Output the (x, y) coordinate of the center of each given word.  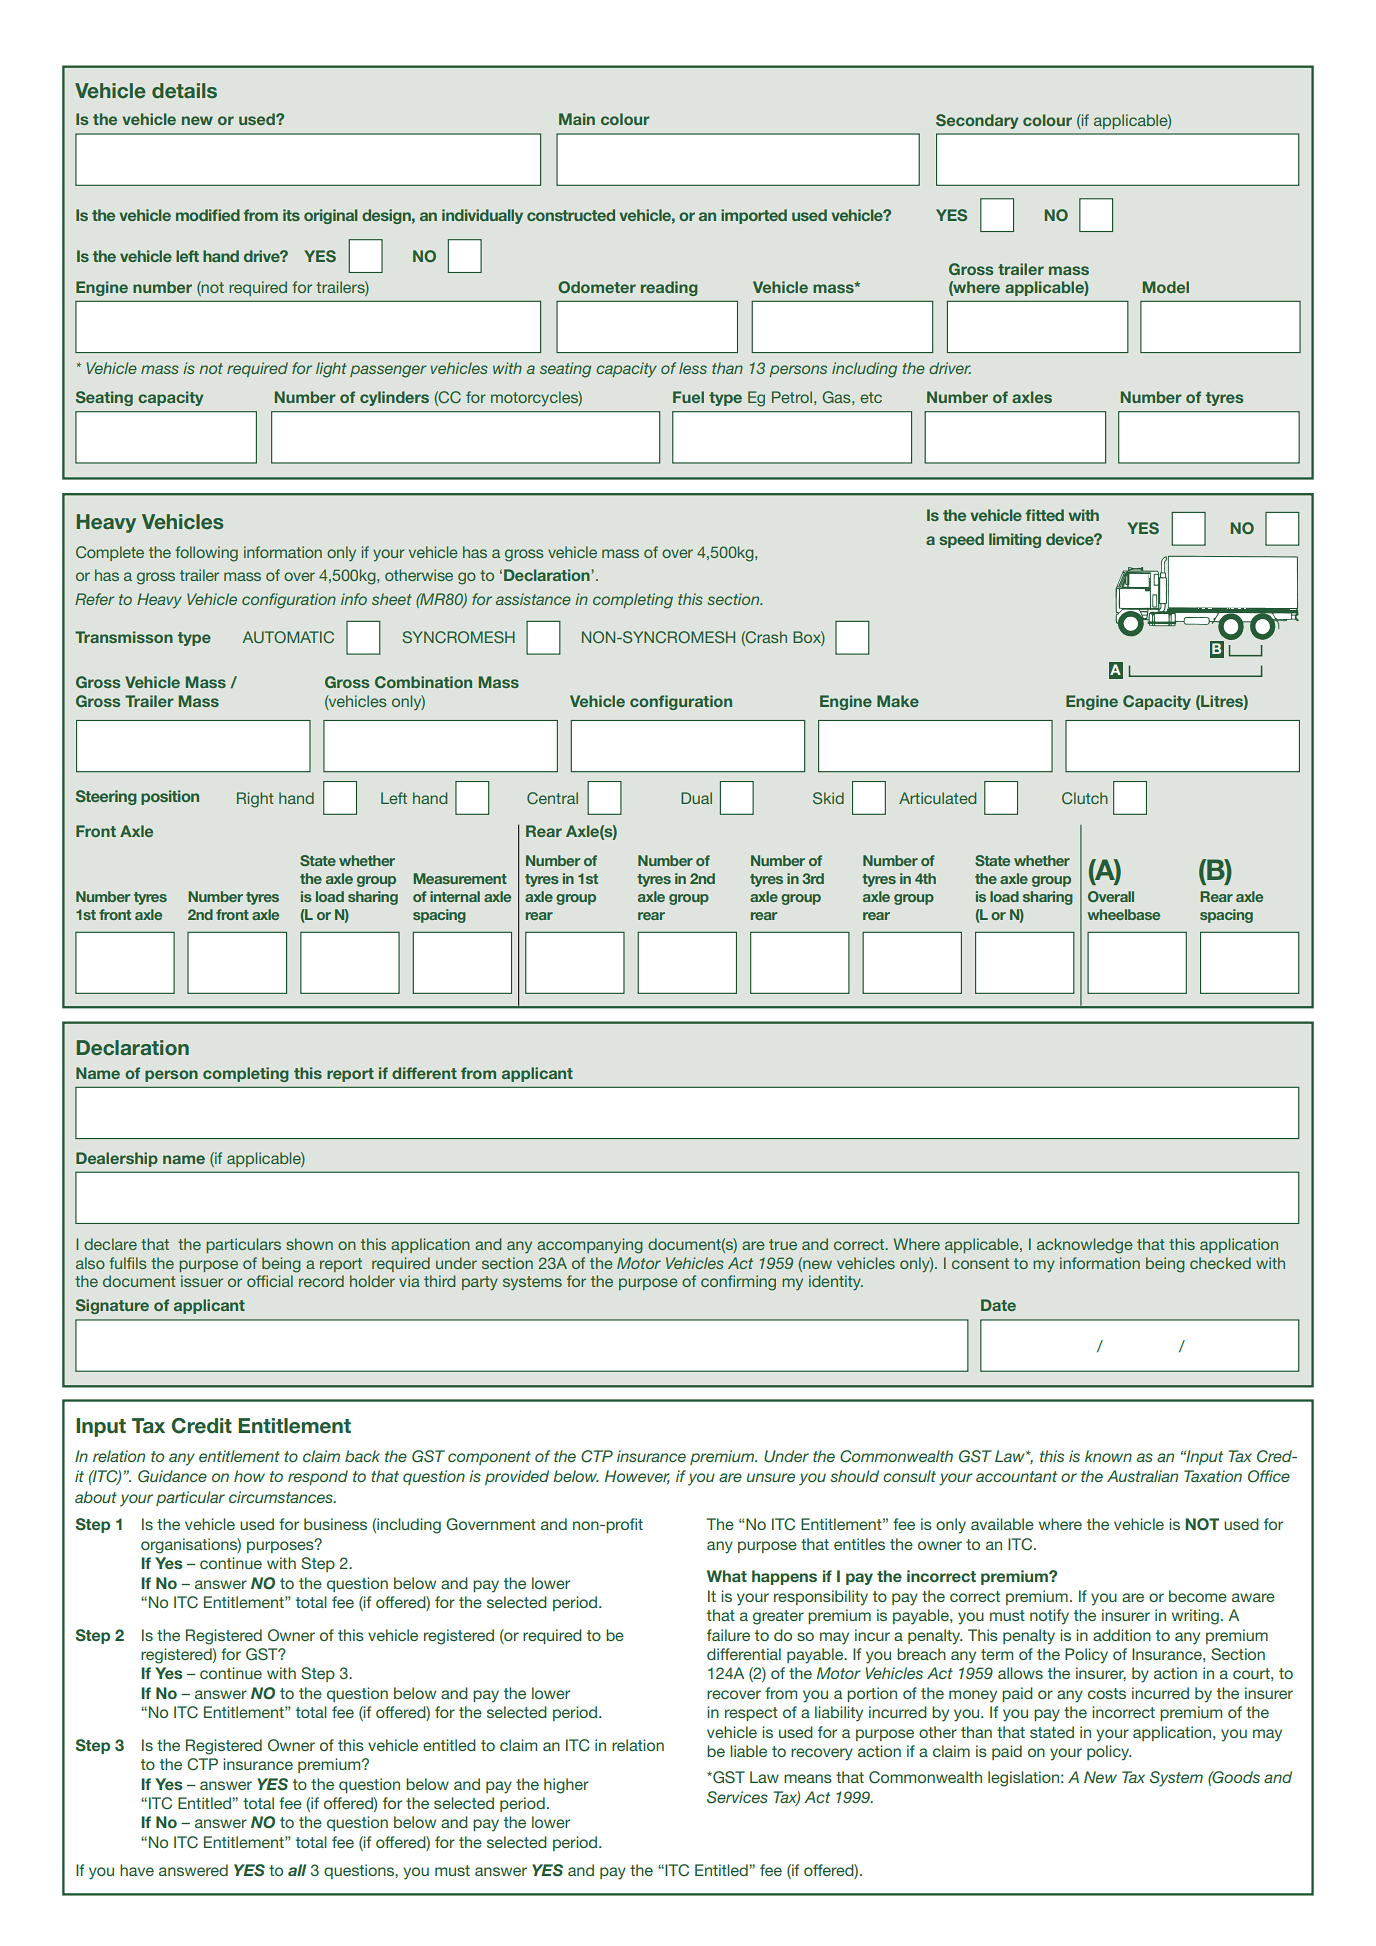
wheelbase (1123, 914)
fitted (1044, 515)
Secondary (977, 121)
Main (577, 119)
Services (737, 1797)
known (1108, 1456)
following (206, 554)
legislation (1023, 1779)
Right (255, 800)
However (637, 1477)
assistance (533, 599)
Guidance (172, 1476)
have (137, 1870)
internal (455, 896)
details (184, 90)
